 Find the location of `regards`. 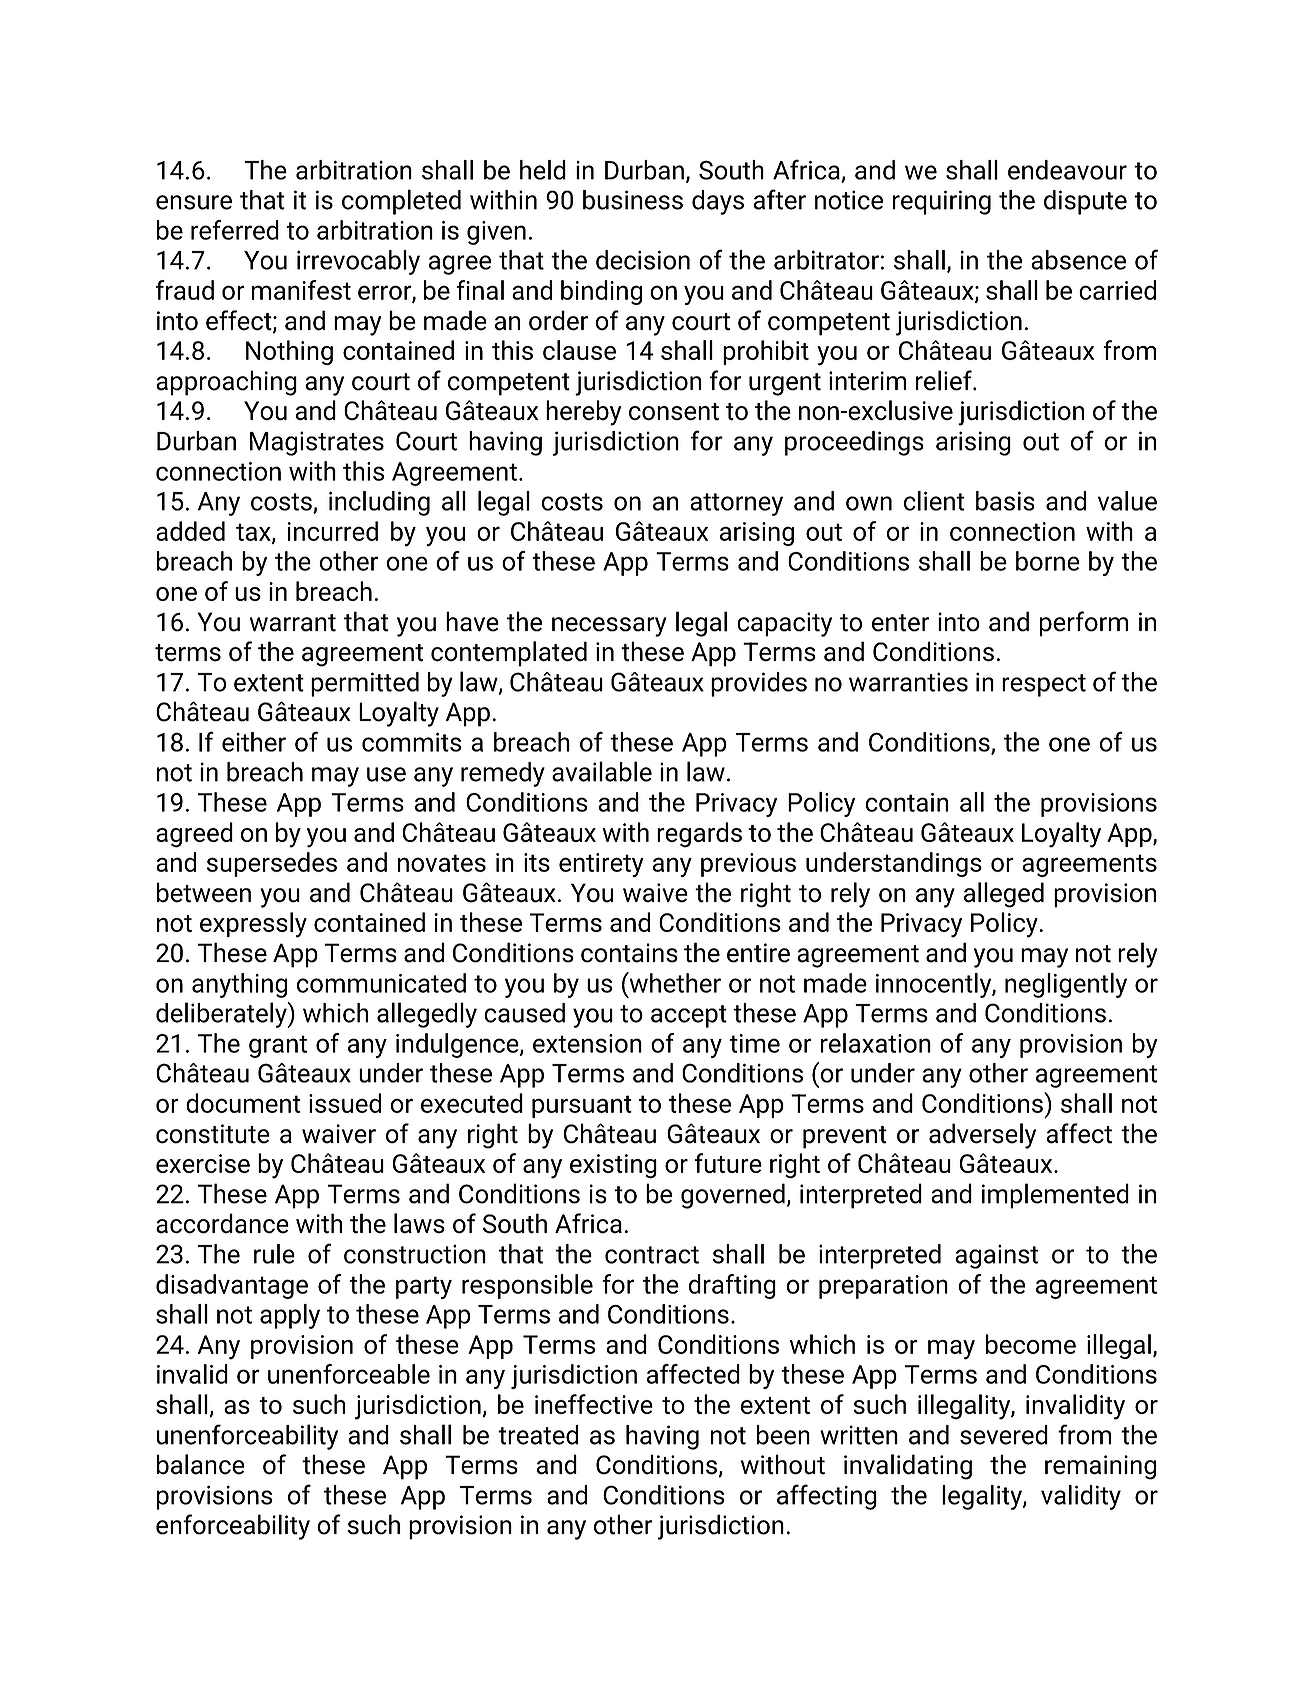

regards is located at coordinates (699, 835).
